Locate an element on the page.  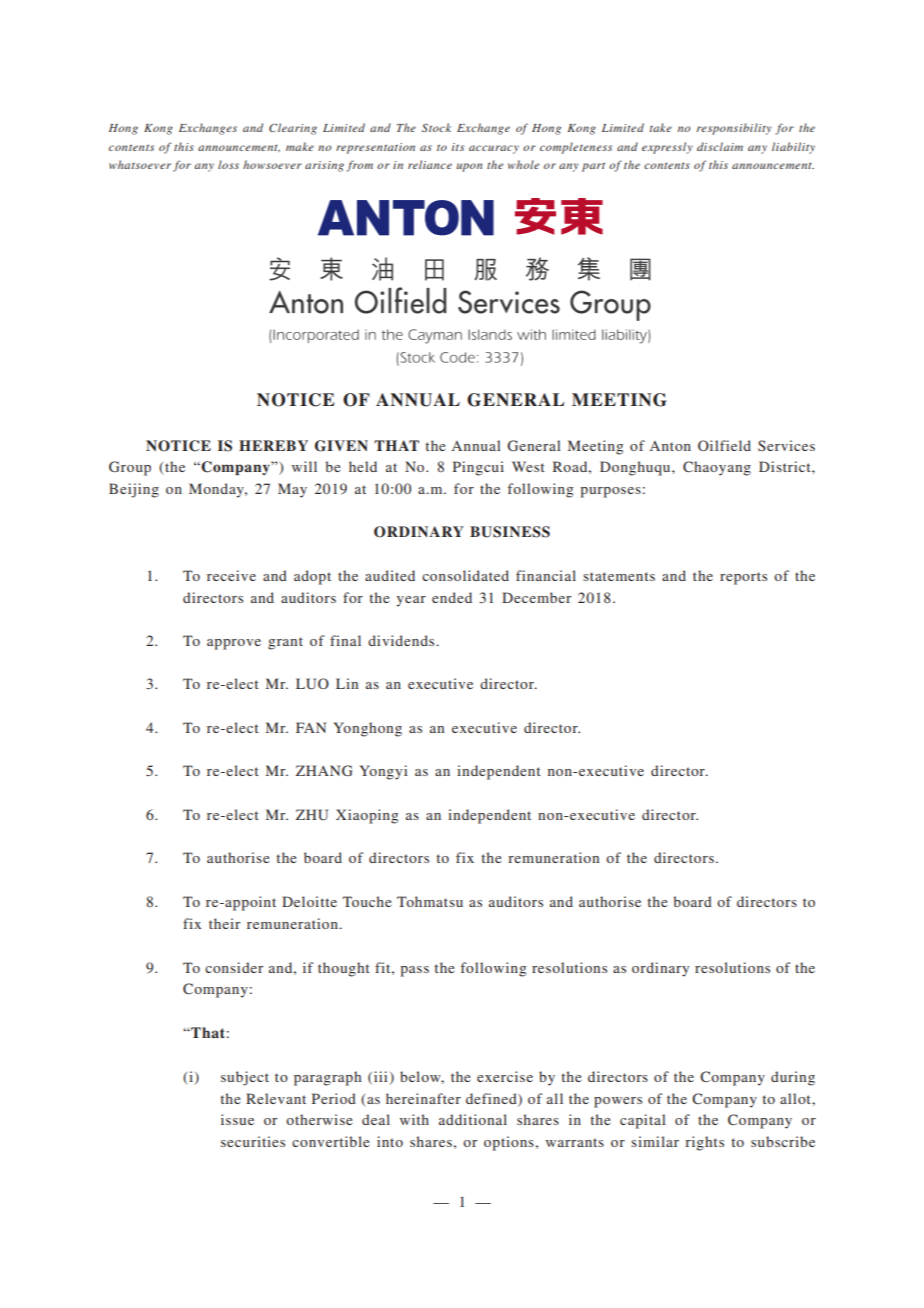
issue is located at coordinates (237, 1119).
